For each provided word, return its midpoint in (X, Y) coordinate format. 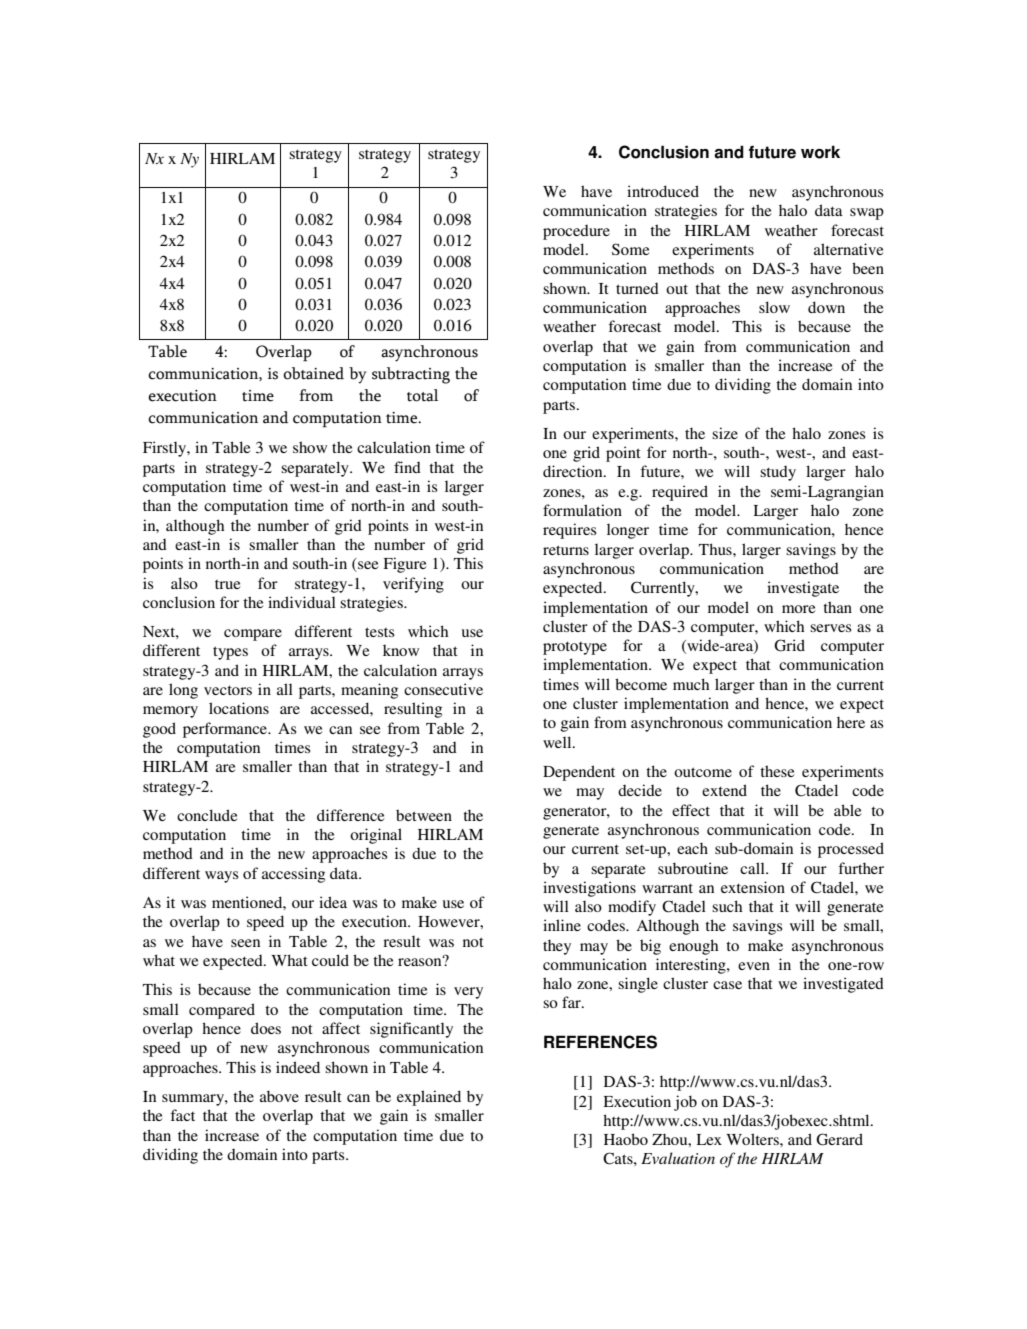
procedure (576, 232)
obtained (313, 373)
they (557, 947)
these (777, 771)
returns (566, 550)
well (558, 742)
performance (226, 730)
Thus (716, 549)
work (820, 152)
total (422, 395)
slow (774, 307)
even (754, 966)
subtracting (411, 375)
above (279, 1096)
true (227, 584)
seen (245, 943)
